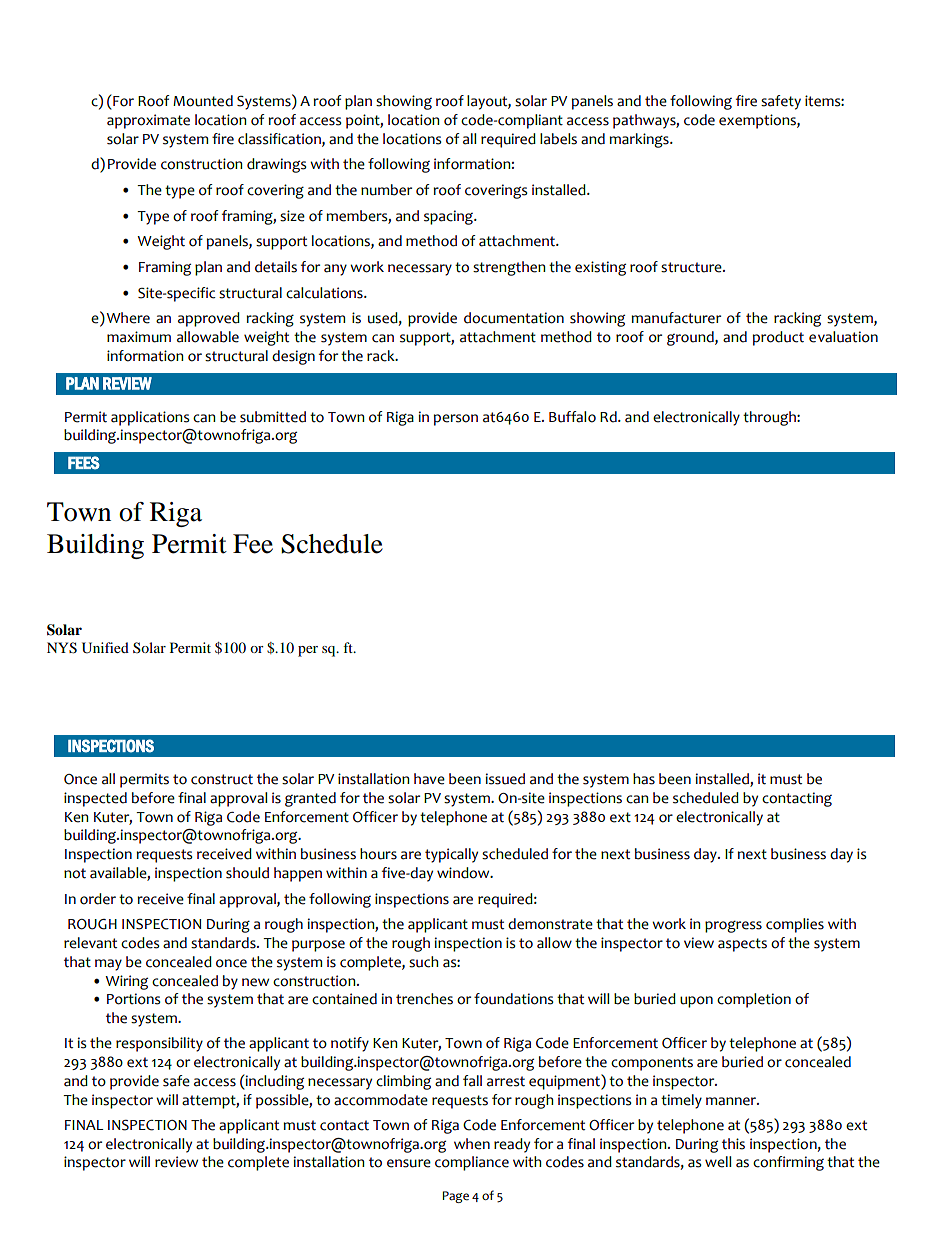  Describe the element at coordinates (456, 420) in the screenshot. I see `person` at that location.
